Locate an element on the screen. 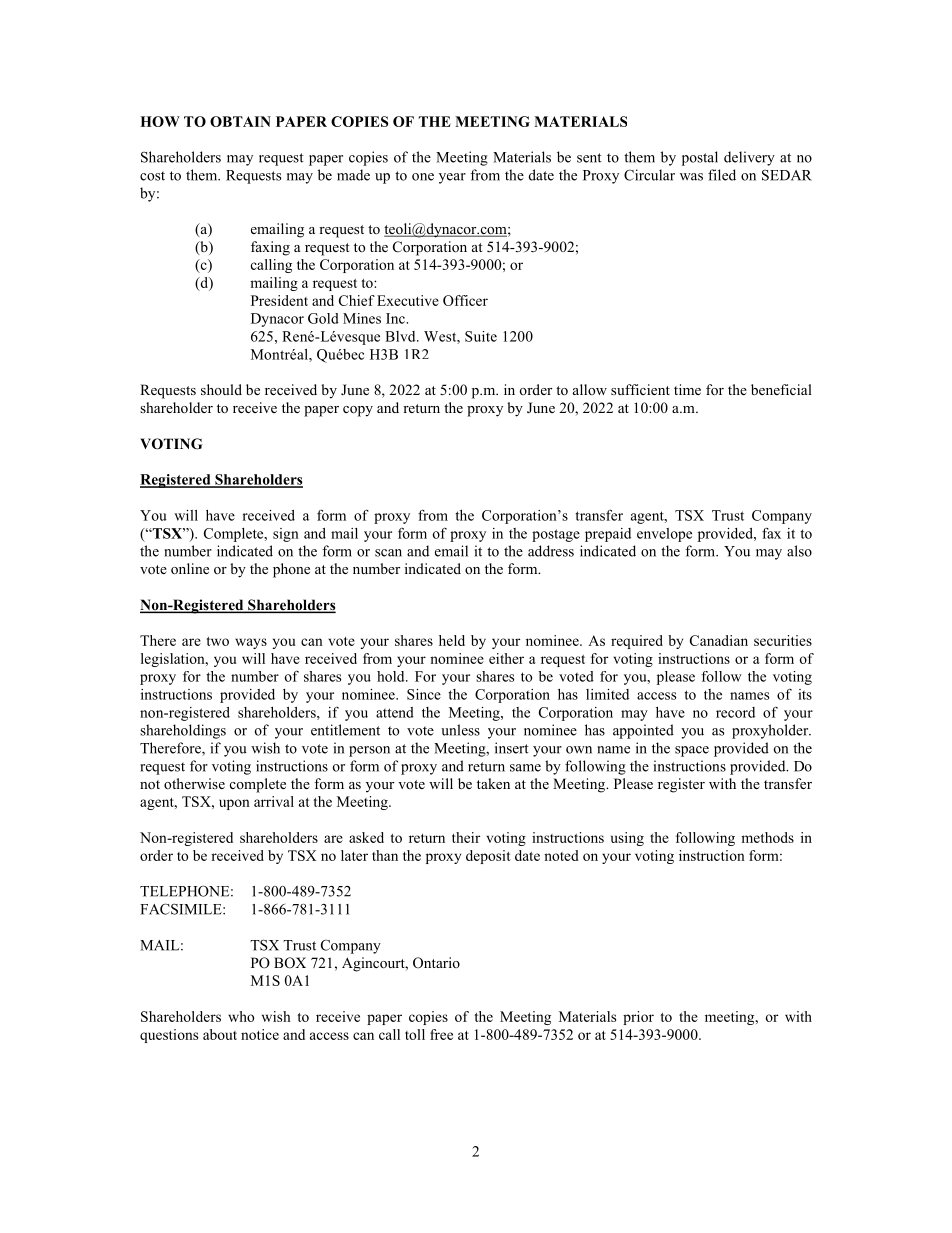 Image resolution: width=952 pixels, height=1233 pixels. free is located at coordinates (441, 1034).
